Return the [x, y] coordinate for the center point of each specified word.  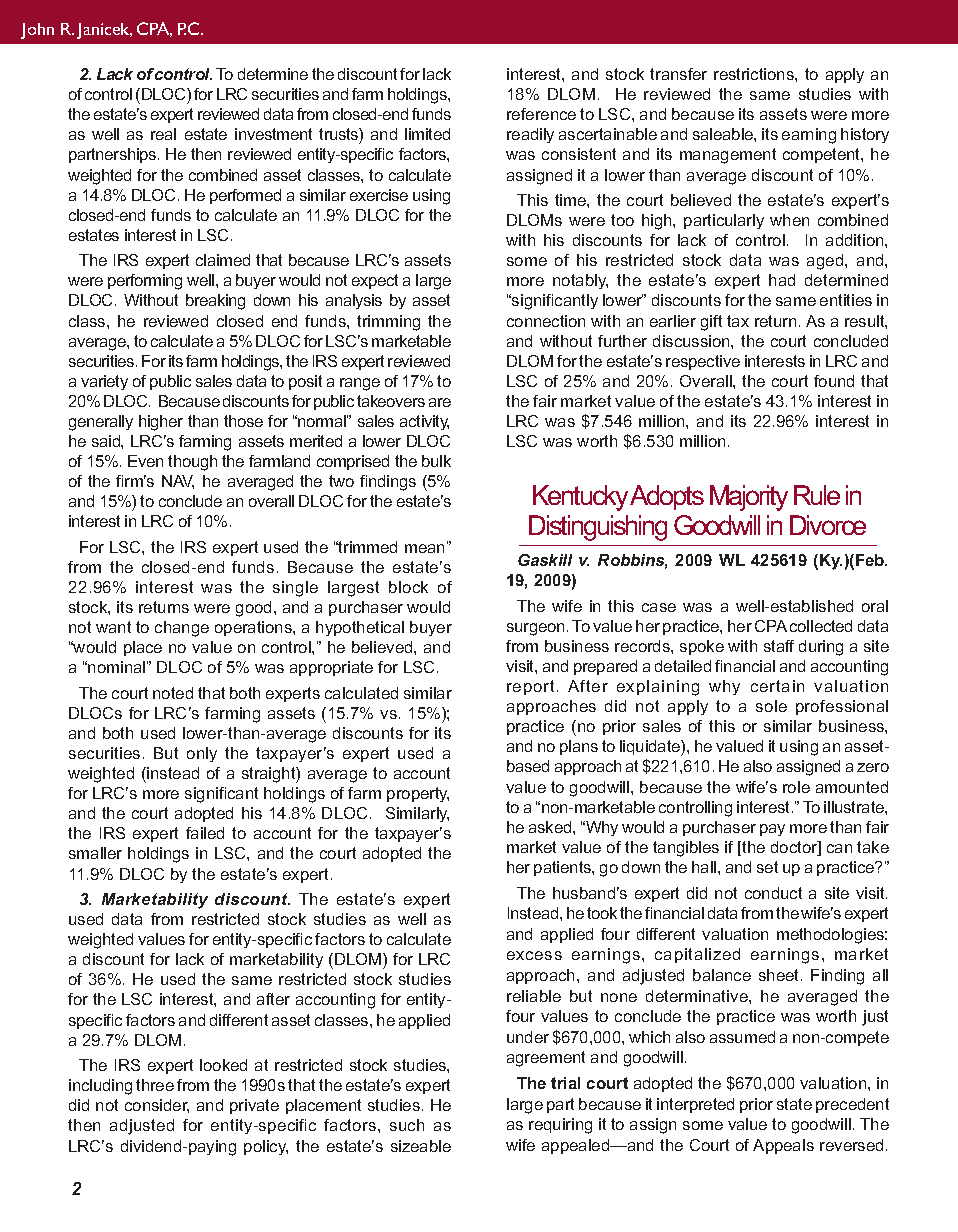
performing [145, 282]
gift [711, 323]
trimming [388, 323]
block [408, 587]
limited [427, 134]
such [407, 1125]
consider [157, 1106]
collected [821, 626]
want [113, 627]
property [418, 794]
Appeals [783, 1146]
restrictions [755, 74]
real [163, 134]
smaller [95, 853]
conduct [773, 893]
